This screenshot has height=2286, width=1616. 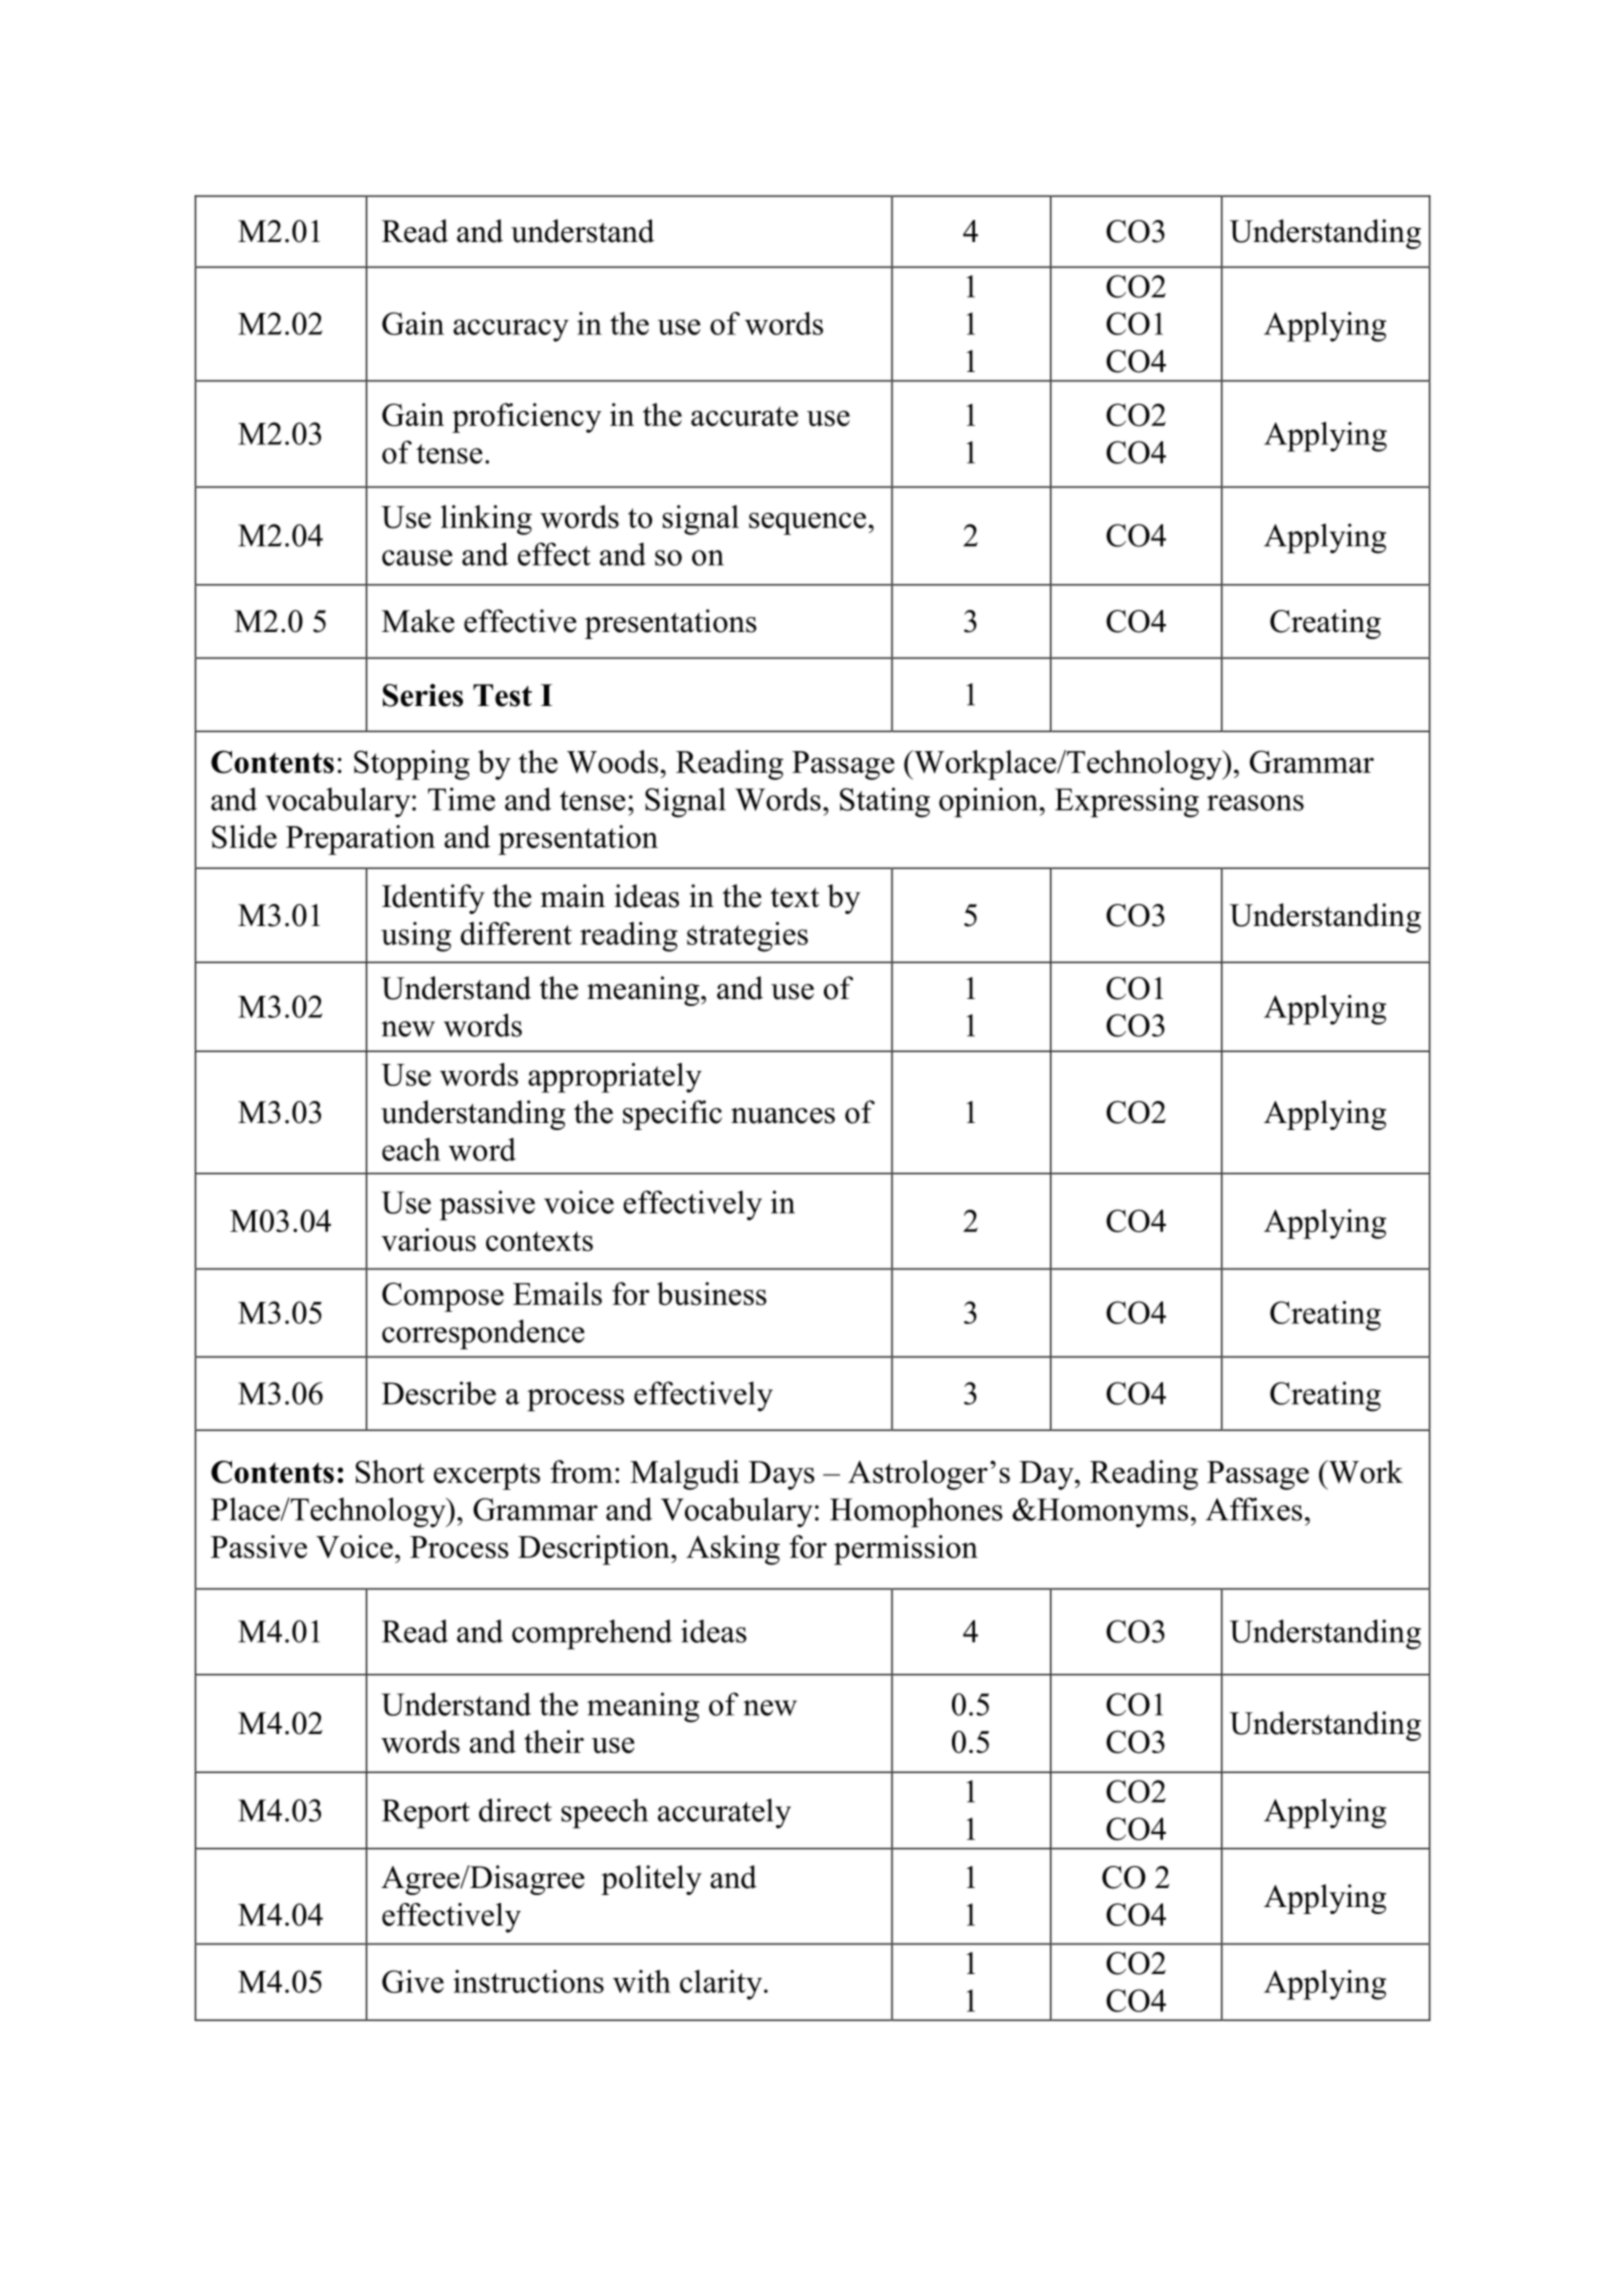 What do you see at coordinates (722, 1985) in the screenshot?
I see `clarity` at bounding box center [722, 1985].
